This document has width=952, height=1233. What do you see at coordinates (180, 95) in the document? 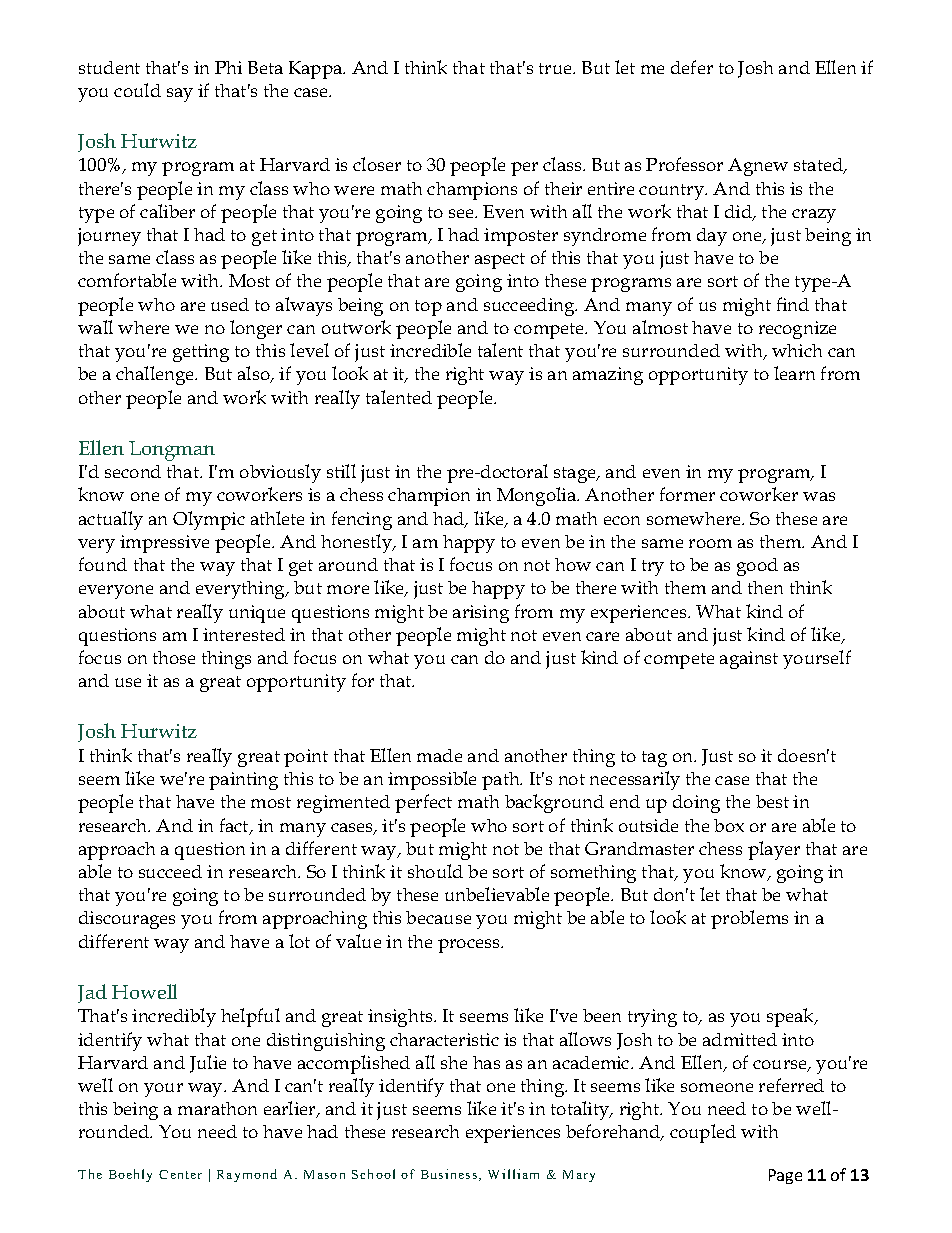
I see `say` at bounding box center [180, 95].
